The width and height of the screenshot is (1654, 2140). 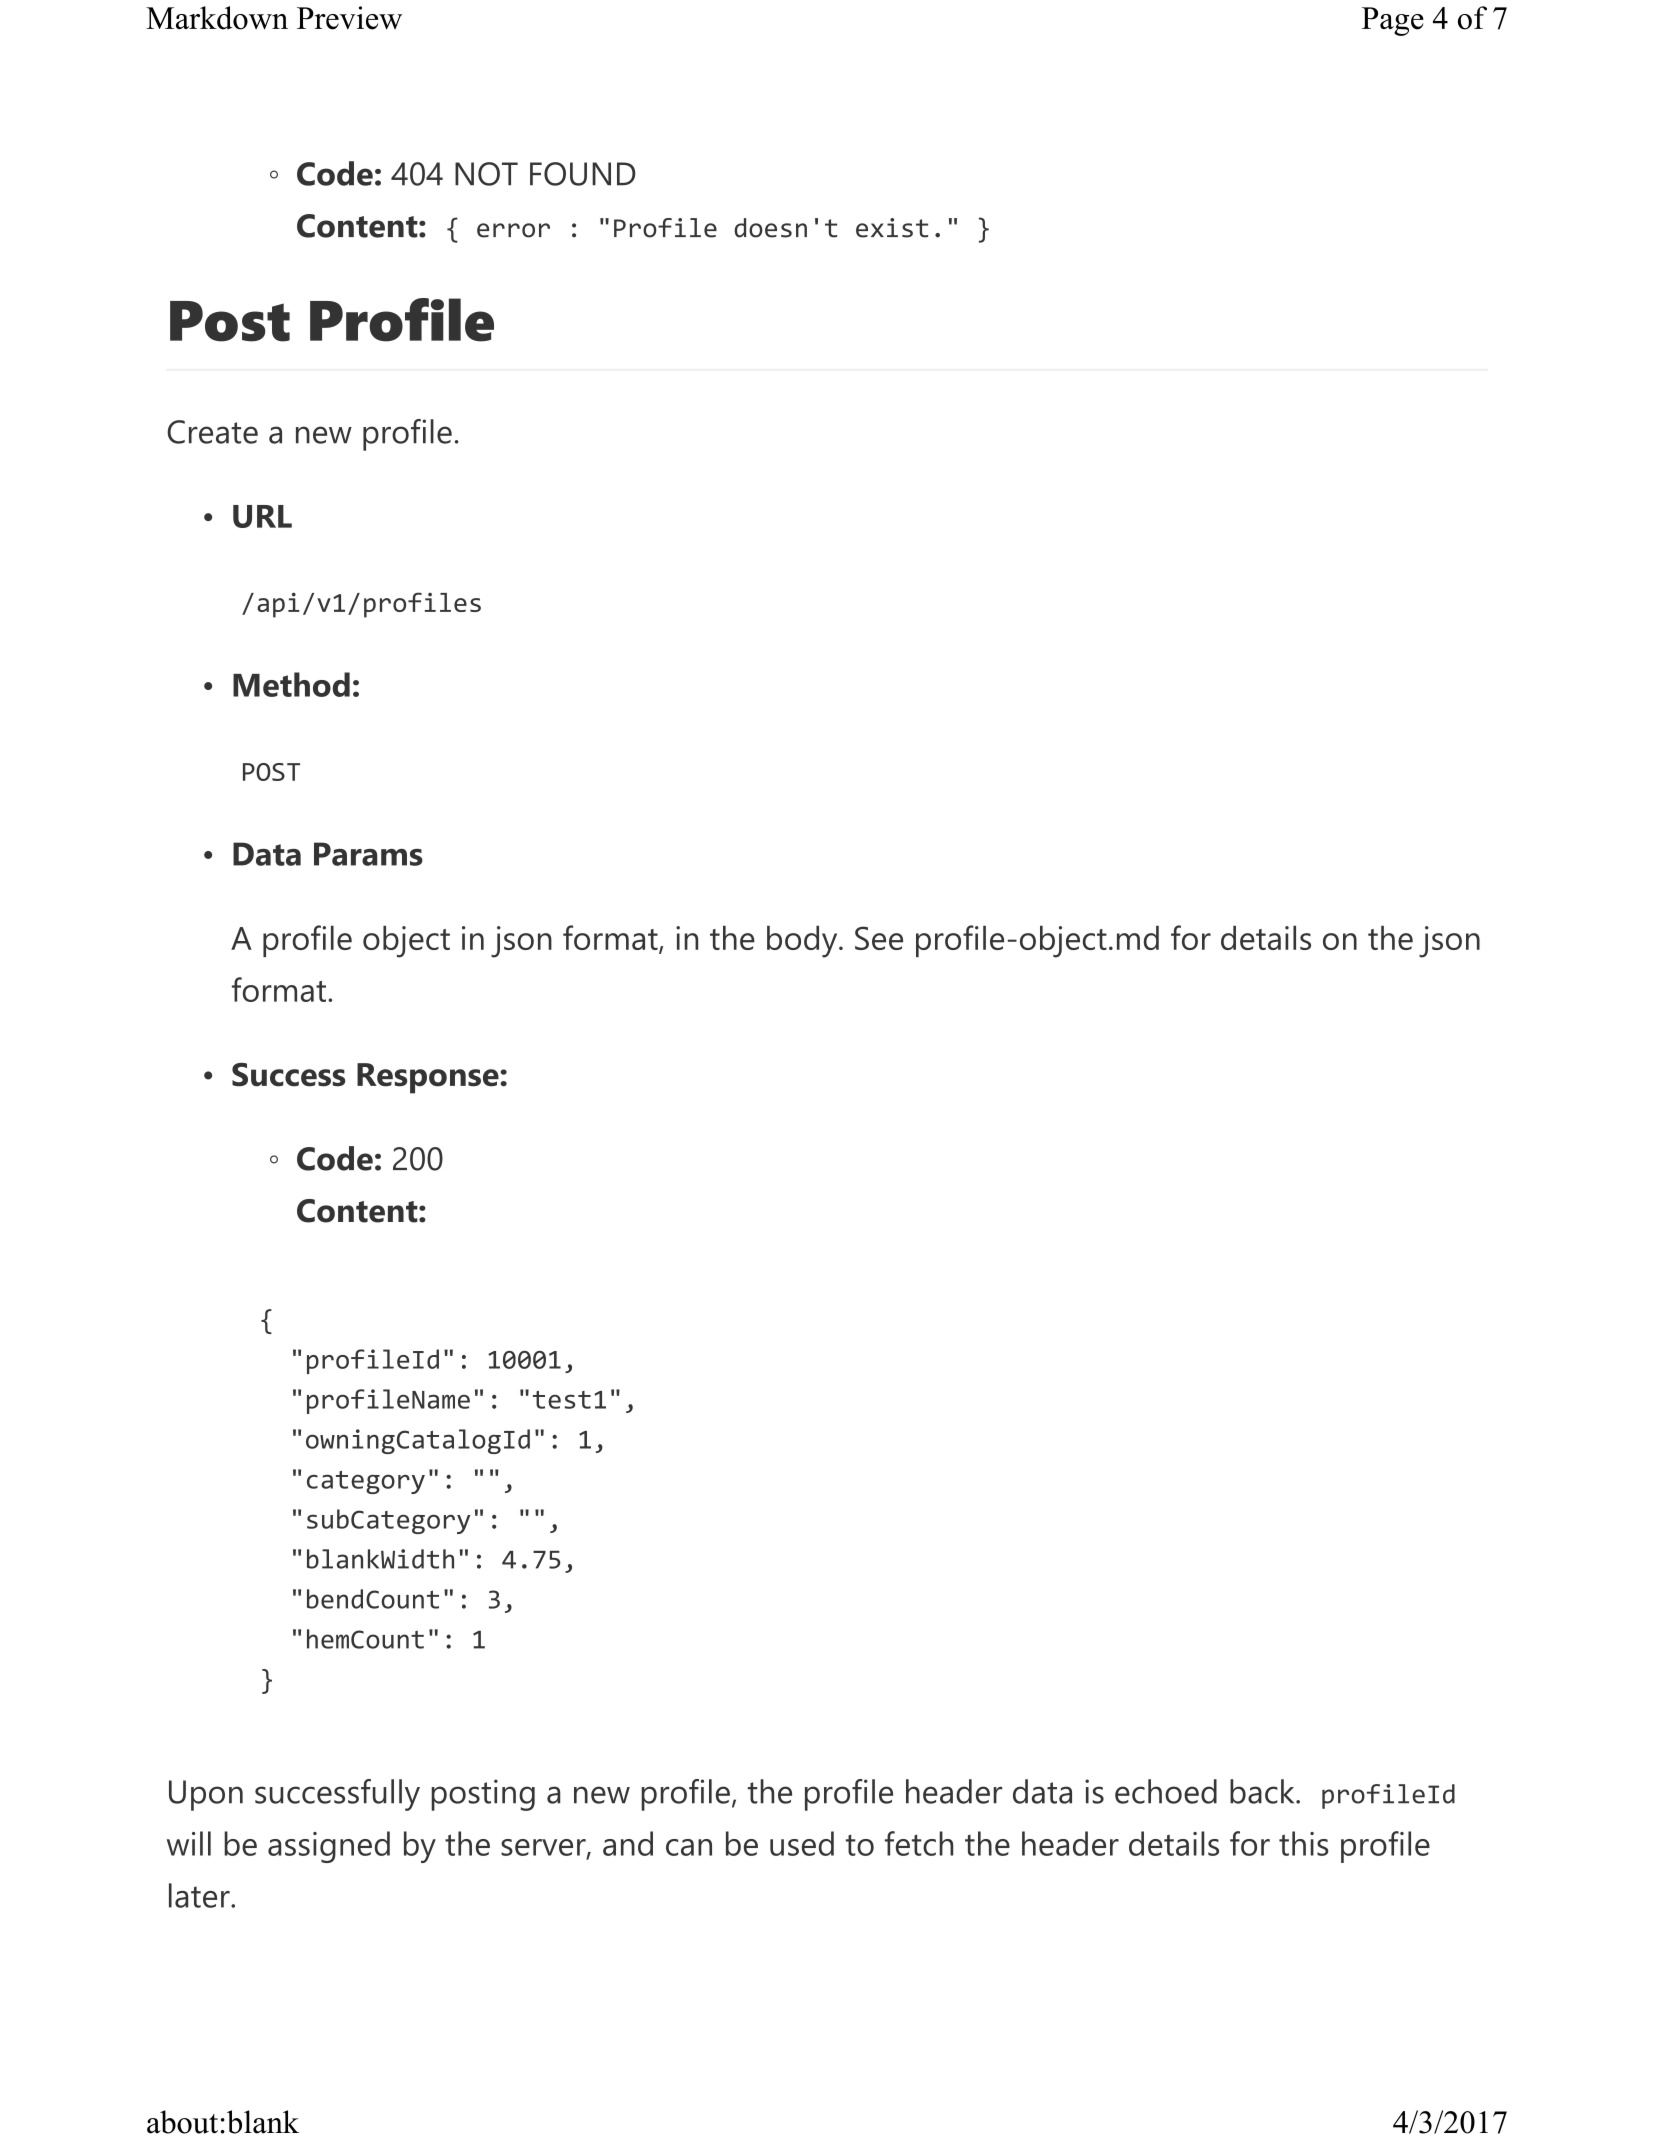 I want to click on exist, so click(x=892, y=228).
